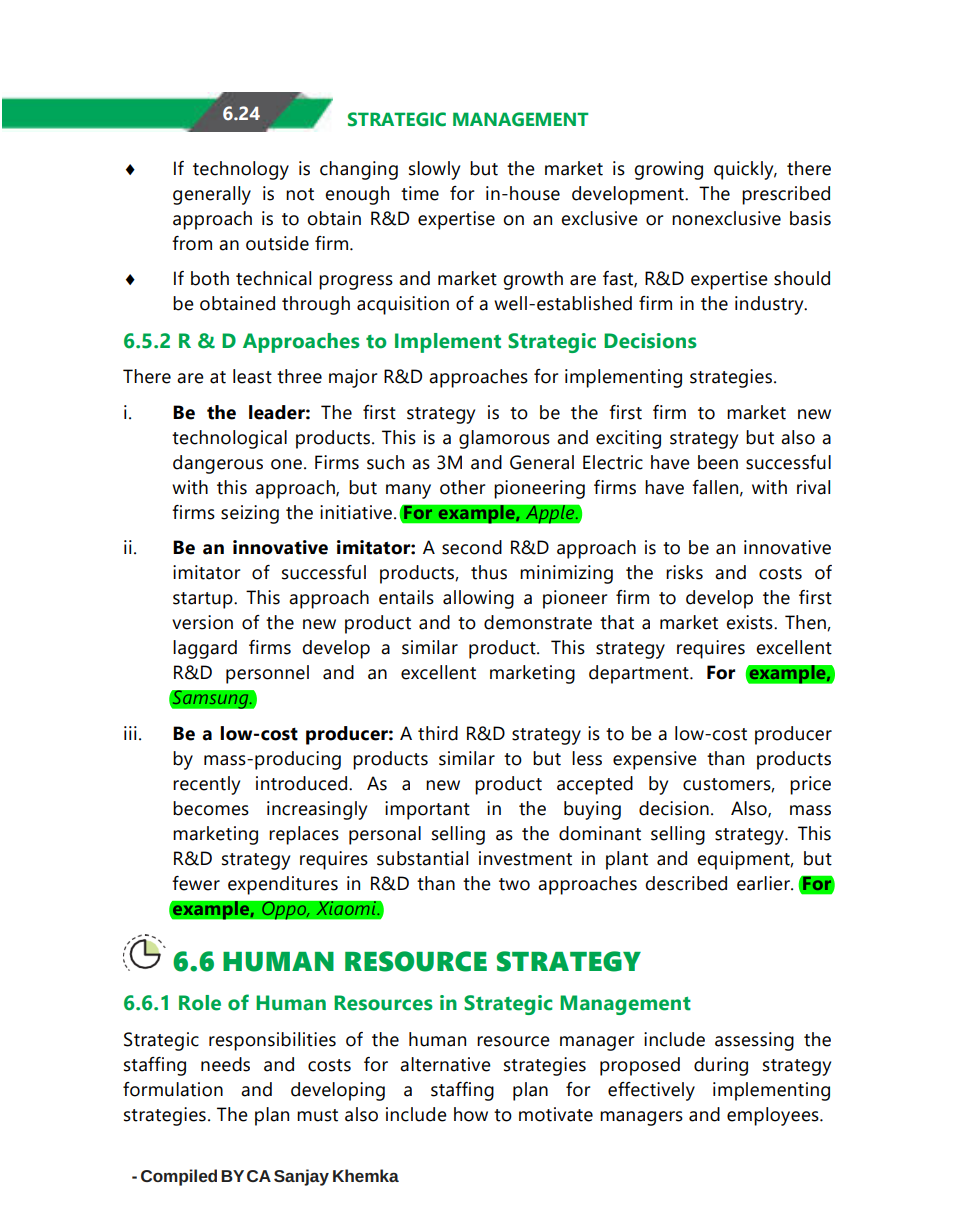  What do you see at coordinates (764, 883) in the document?
I see `earlier` at bounding box center [764, 883].
